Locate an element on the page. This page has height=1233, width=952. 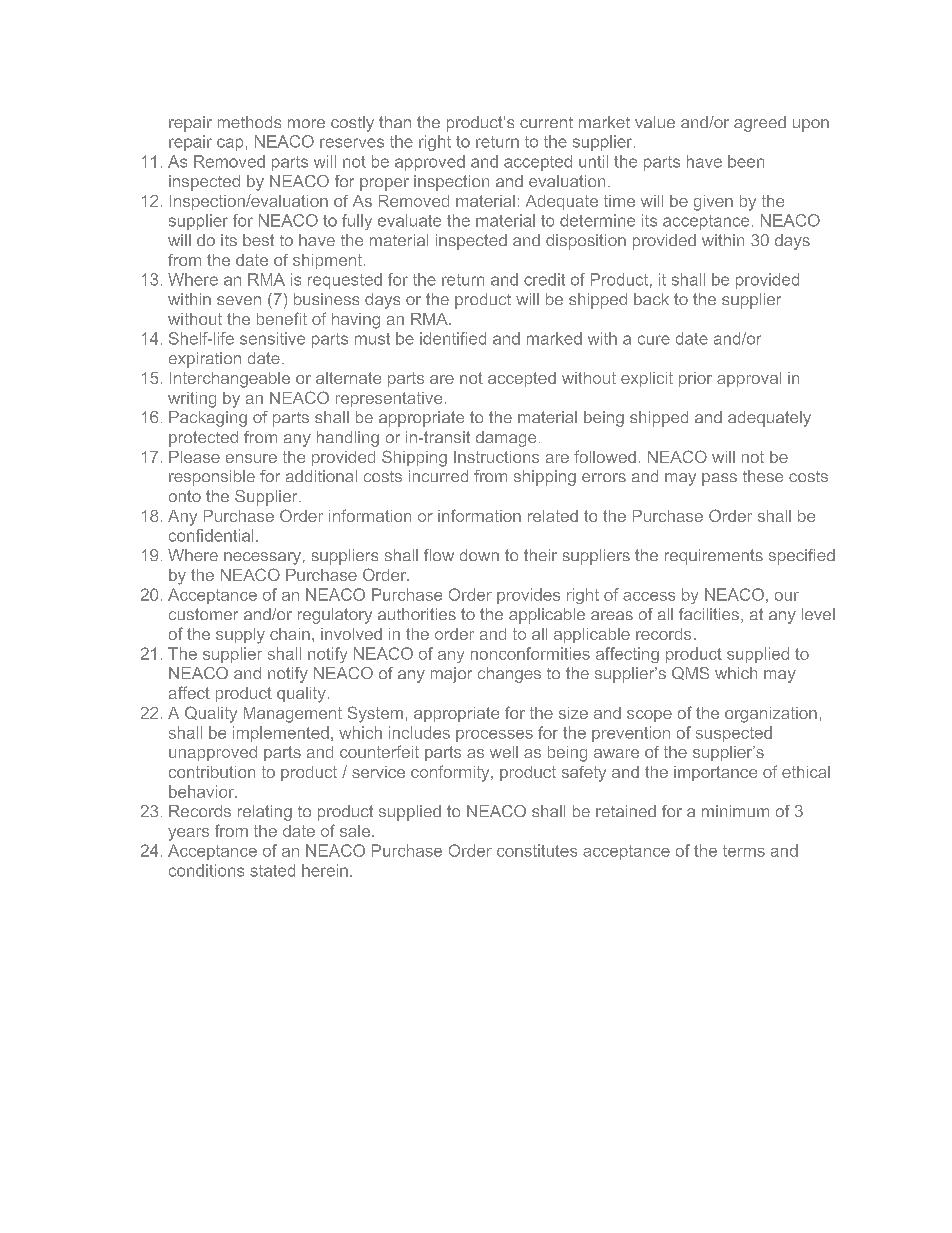
identified is located at coordinates (453, 338).
